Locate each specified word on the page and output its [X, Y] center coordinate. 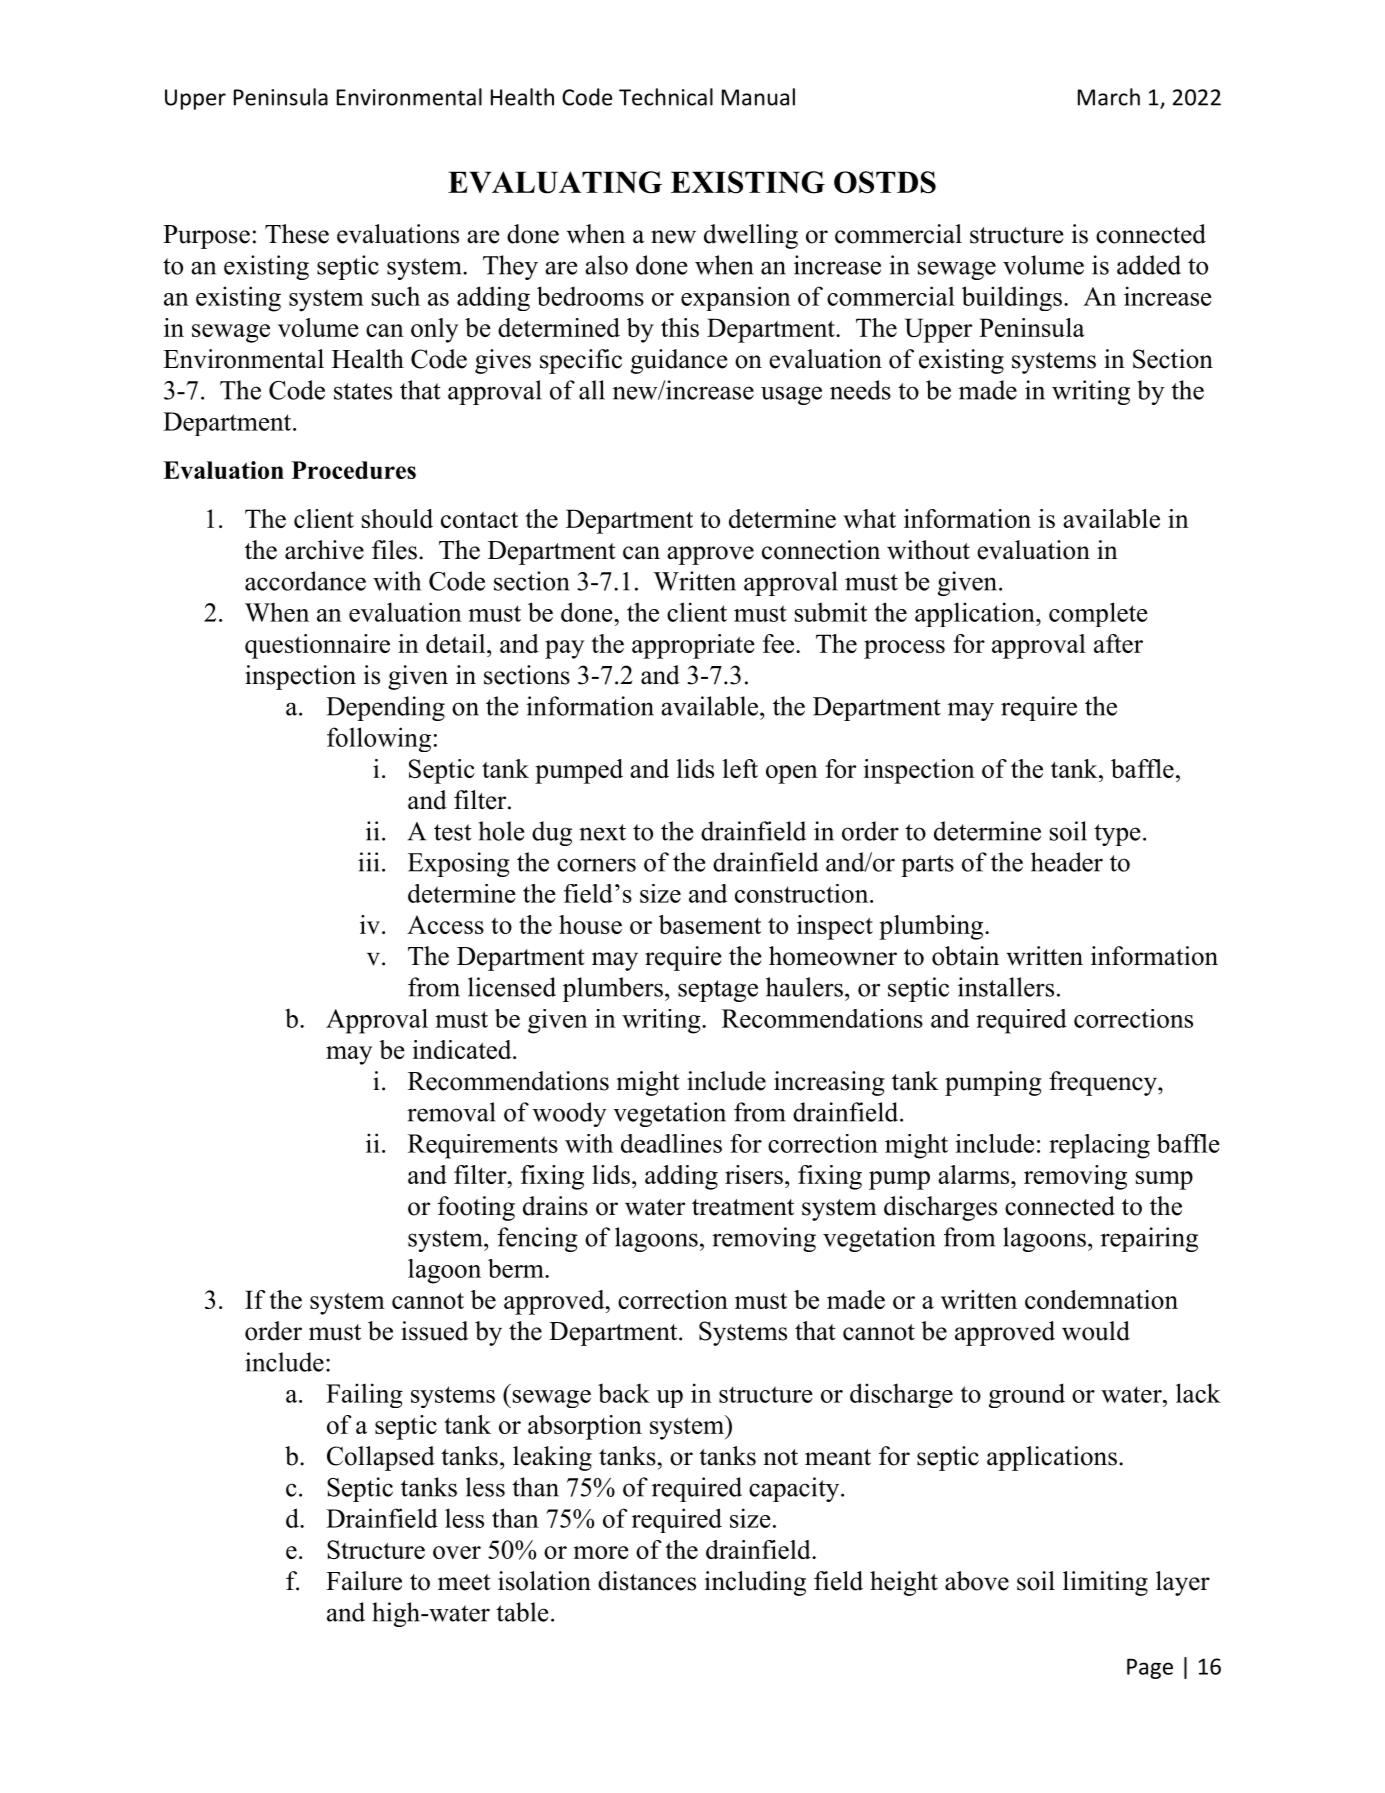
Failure [364, 1581]
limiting [1105, 1583]
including [755, 1583]
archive [324, 550]
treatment [743, 1207]
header [1067, 862]
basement [710, 924]
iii [368, 862]
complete [1098, 614]
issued [434, 1331]
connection [821, 550]
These [297, 234]
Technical [666, 97]
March [1109, 97]
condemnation [1101, 1299]
